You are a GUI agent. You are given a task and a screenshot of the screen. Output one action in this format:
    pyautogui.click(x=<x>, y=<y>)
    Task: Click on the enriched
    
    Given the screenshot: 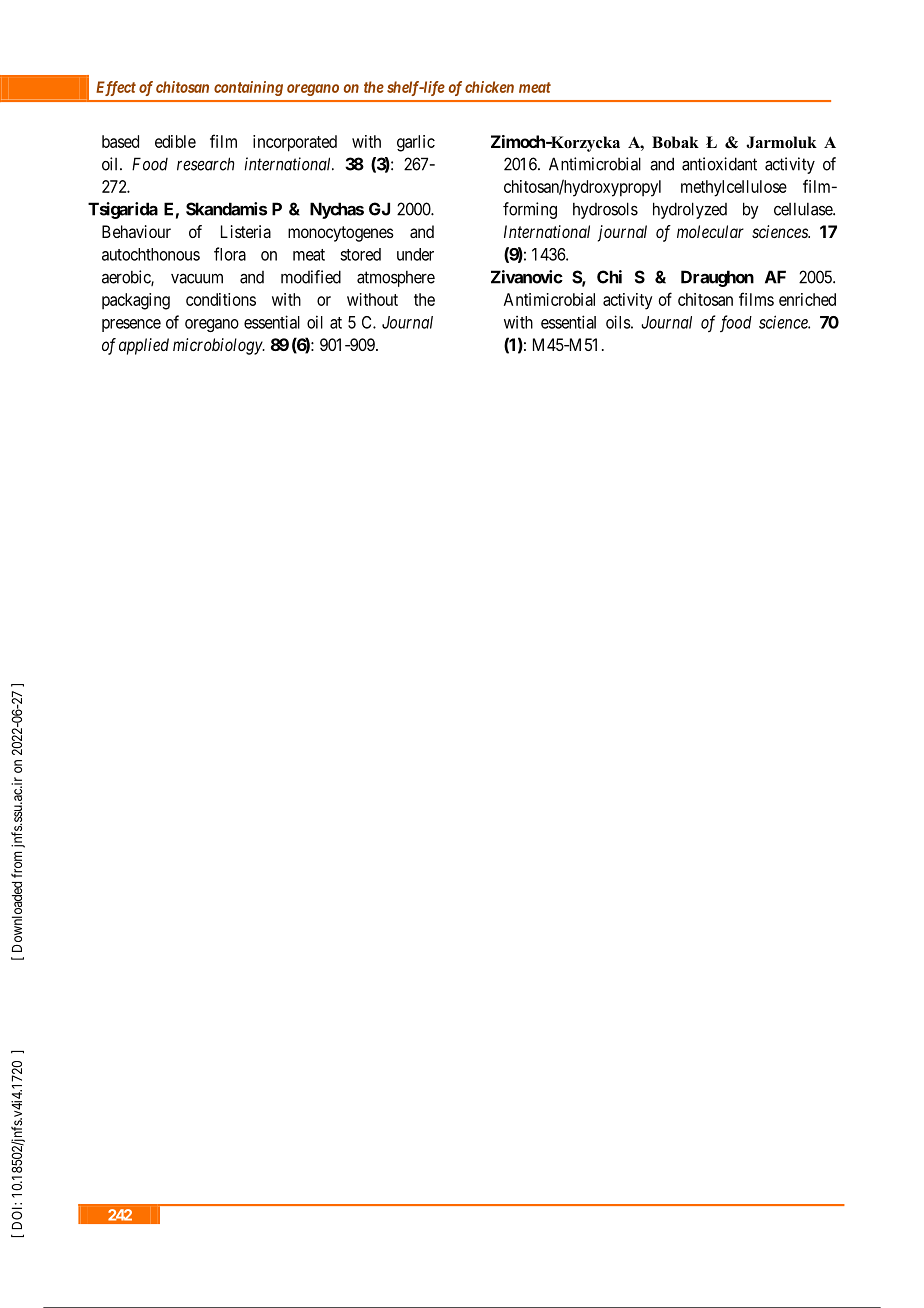 What is the action you would take?
    pyautogui.click(x=807, y=299)
